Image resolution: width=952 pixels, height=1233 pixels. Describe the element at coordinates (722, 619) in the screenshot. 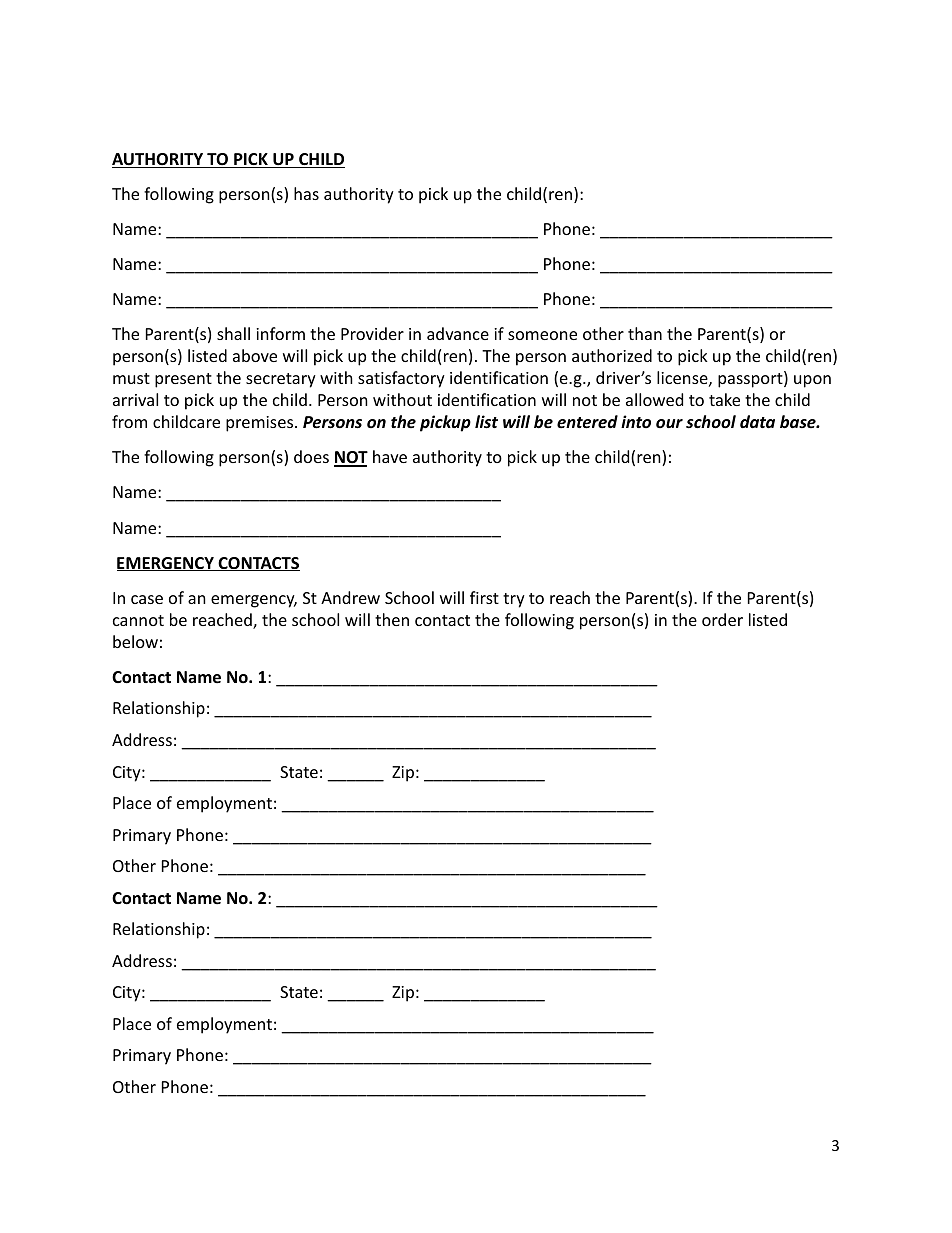

I see `order` at that location.
